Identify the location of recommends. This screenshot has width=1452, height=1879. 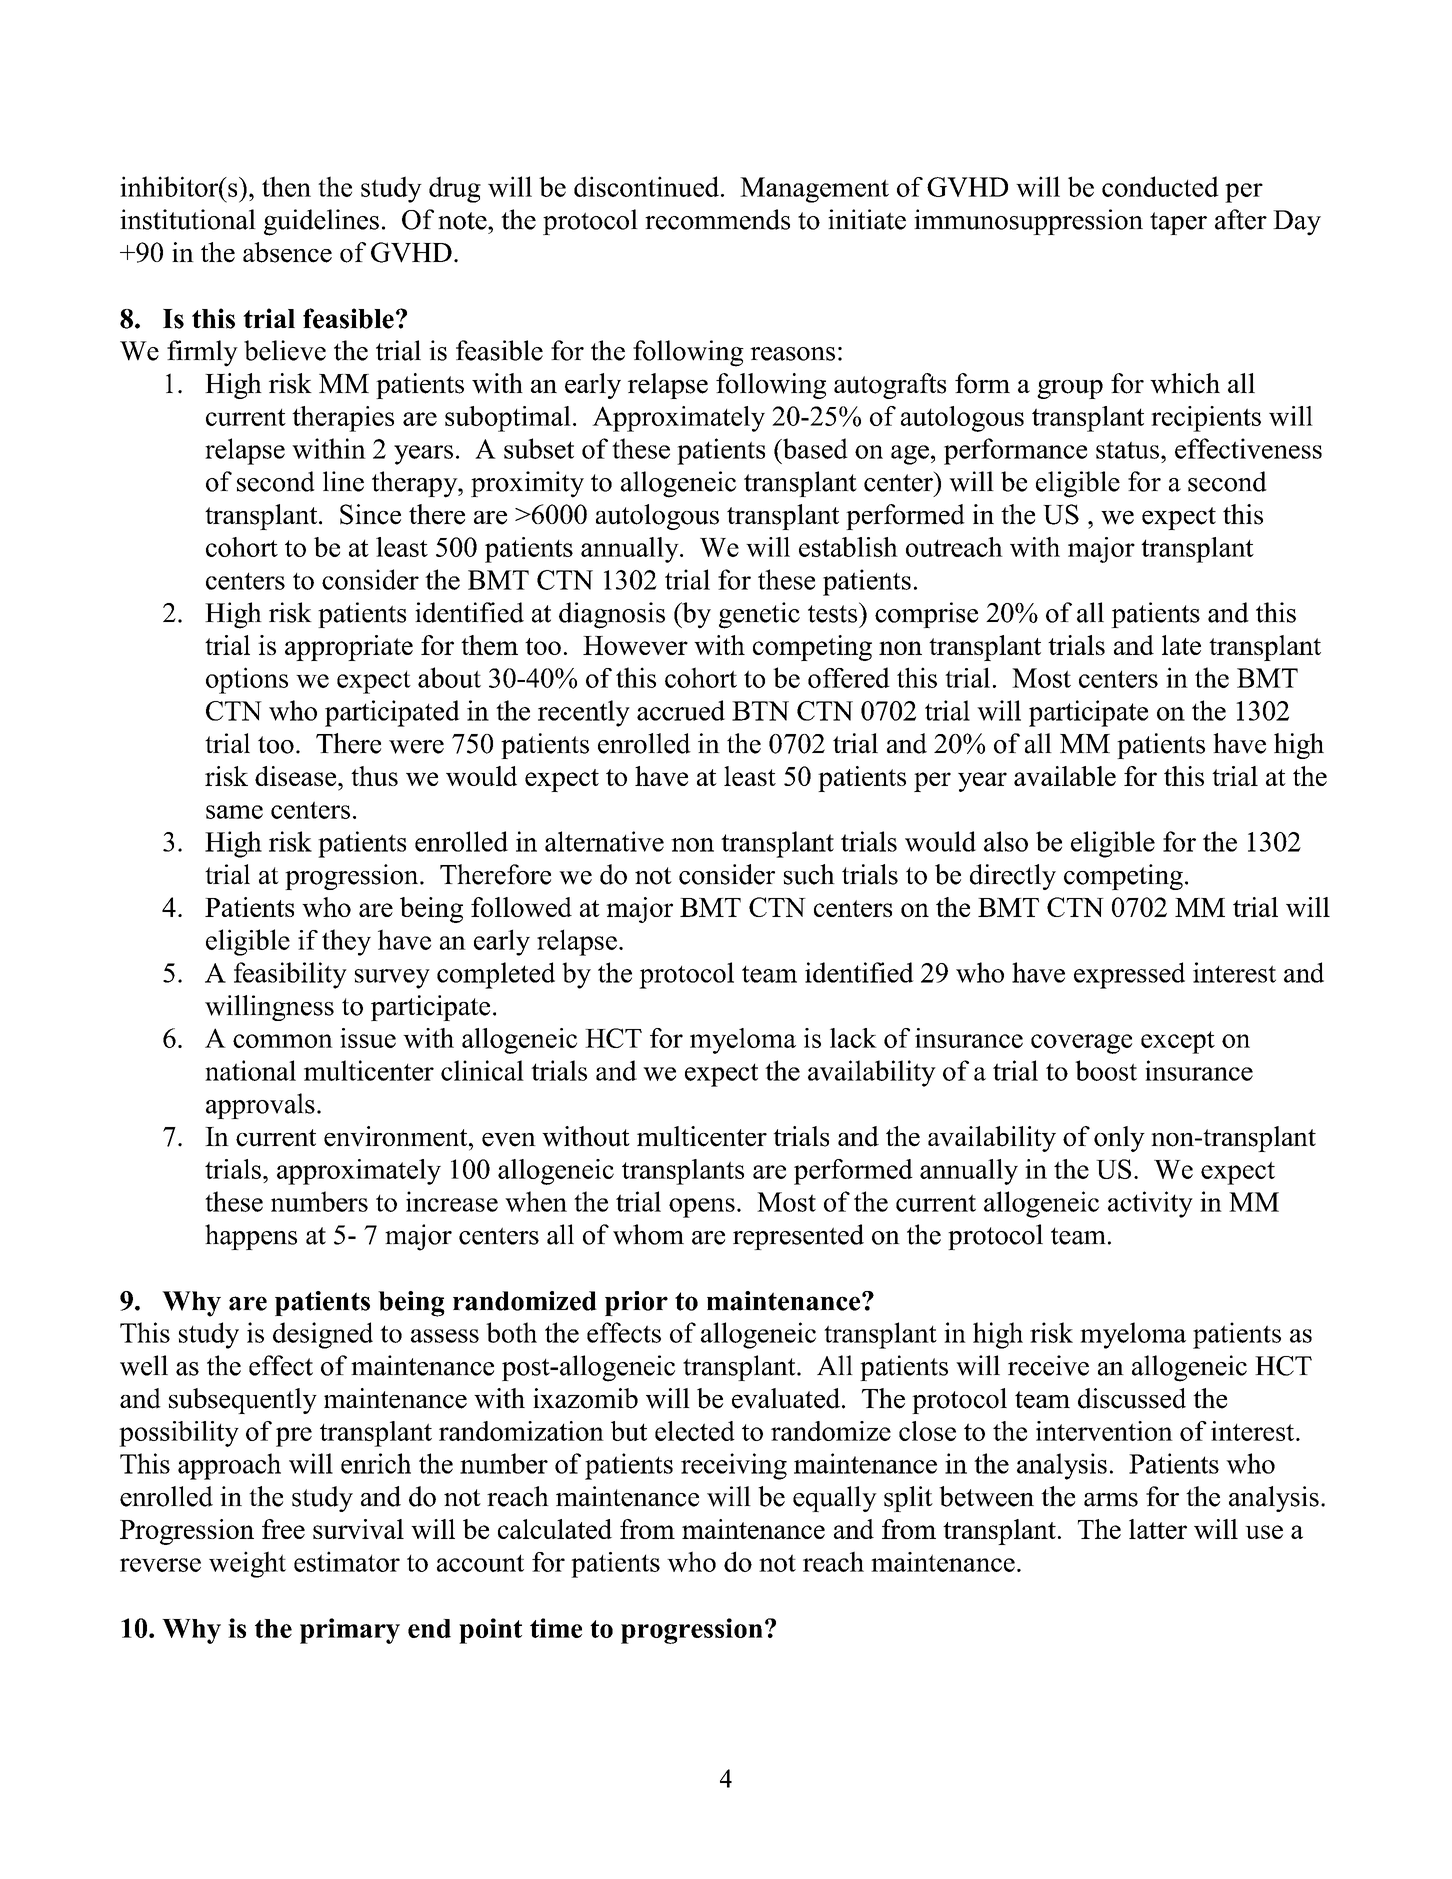
(717, 219).
